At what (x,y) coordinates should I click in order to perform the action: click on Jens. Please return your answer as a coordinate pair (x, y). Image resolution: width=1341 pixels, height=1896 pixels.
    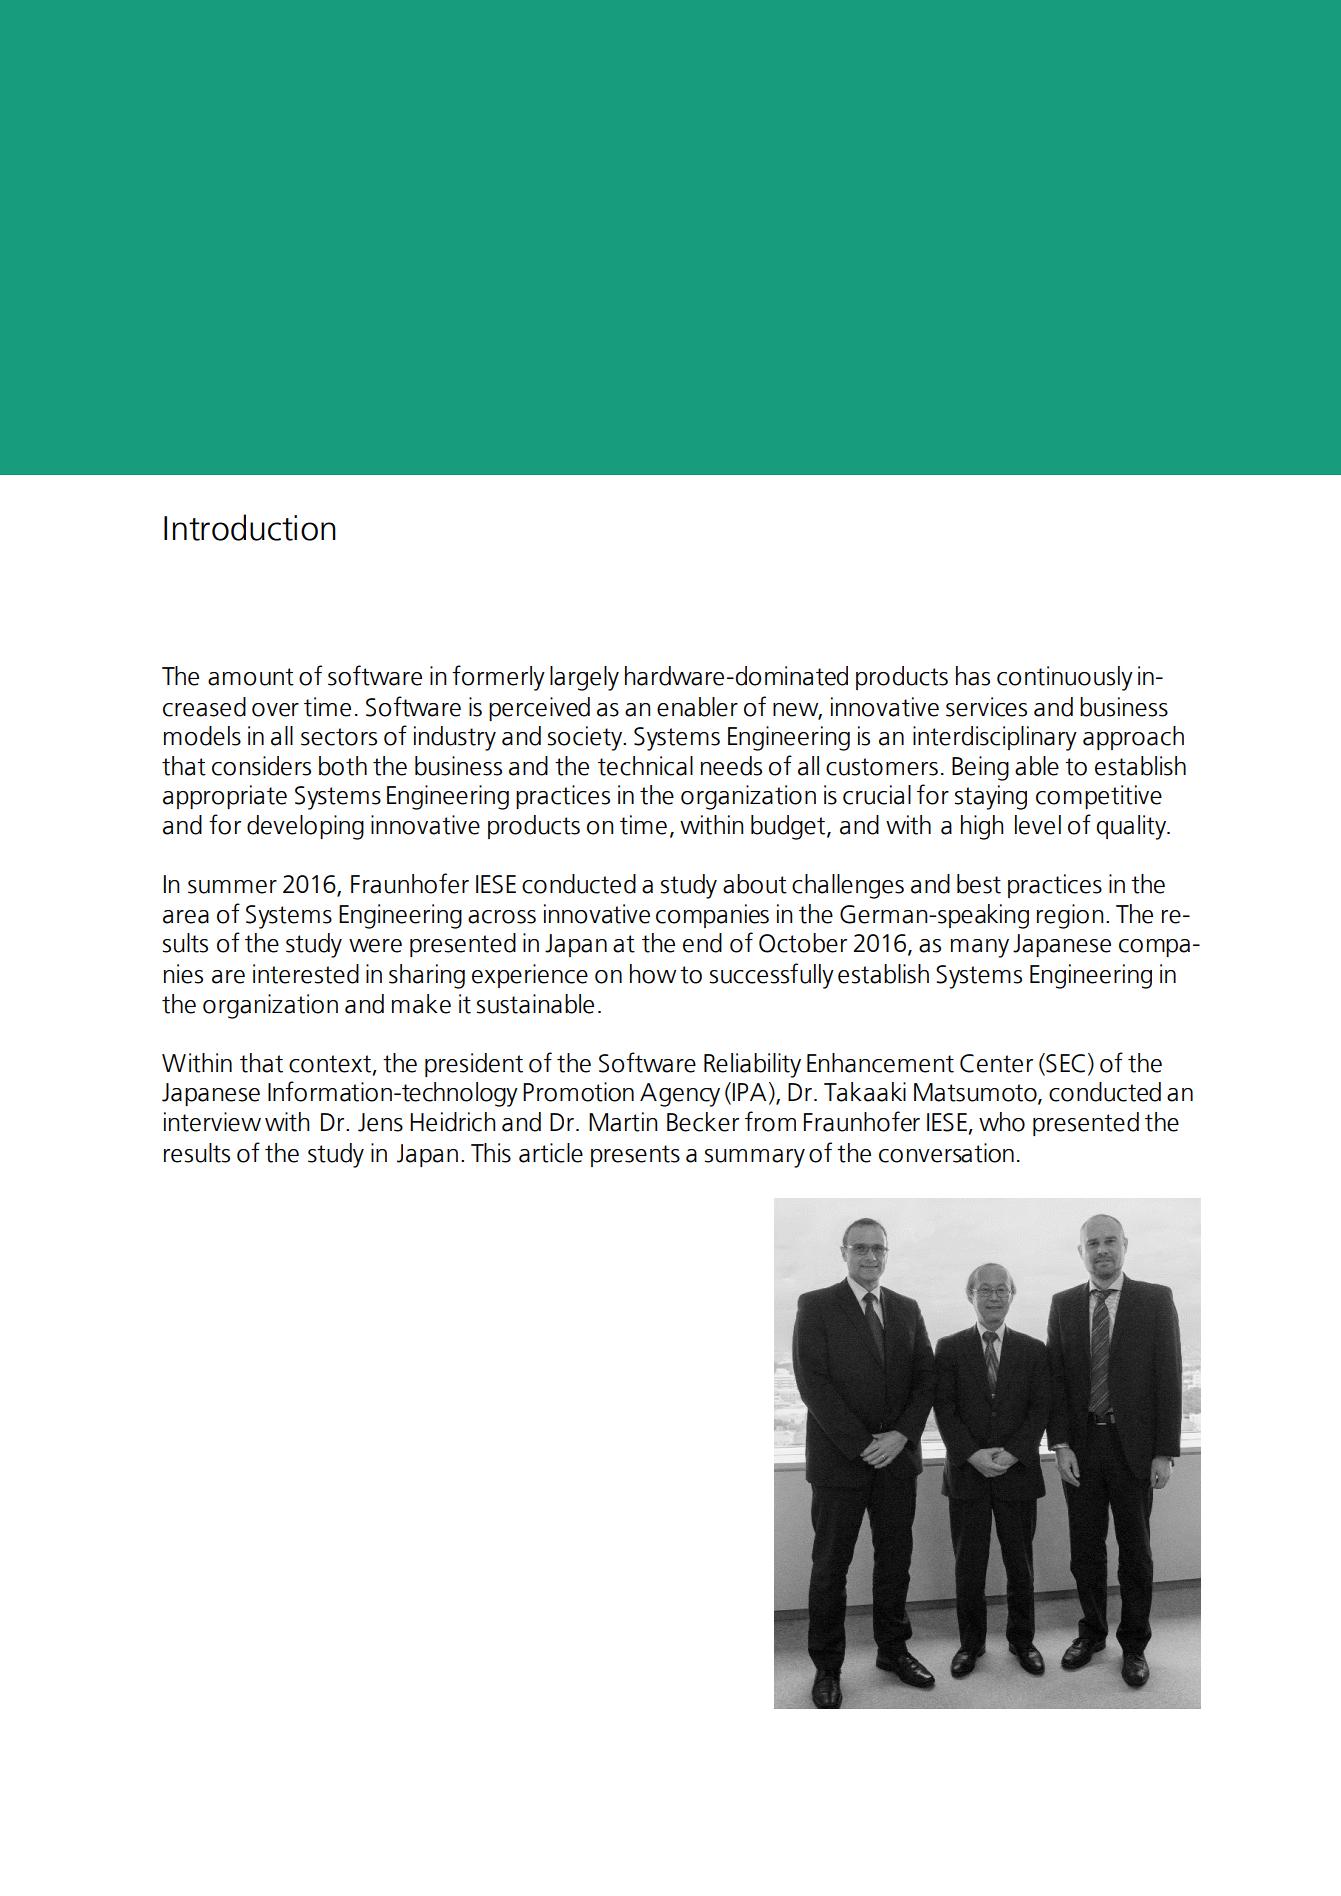
    Looking at the image, I should click on (380, 1122).
